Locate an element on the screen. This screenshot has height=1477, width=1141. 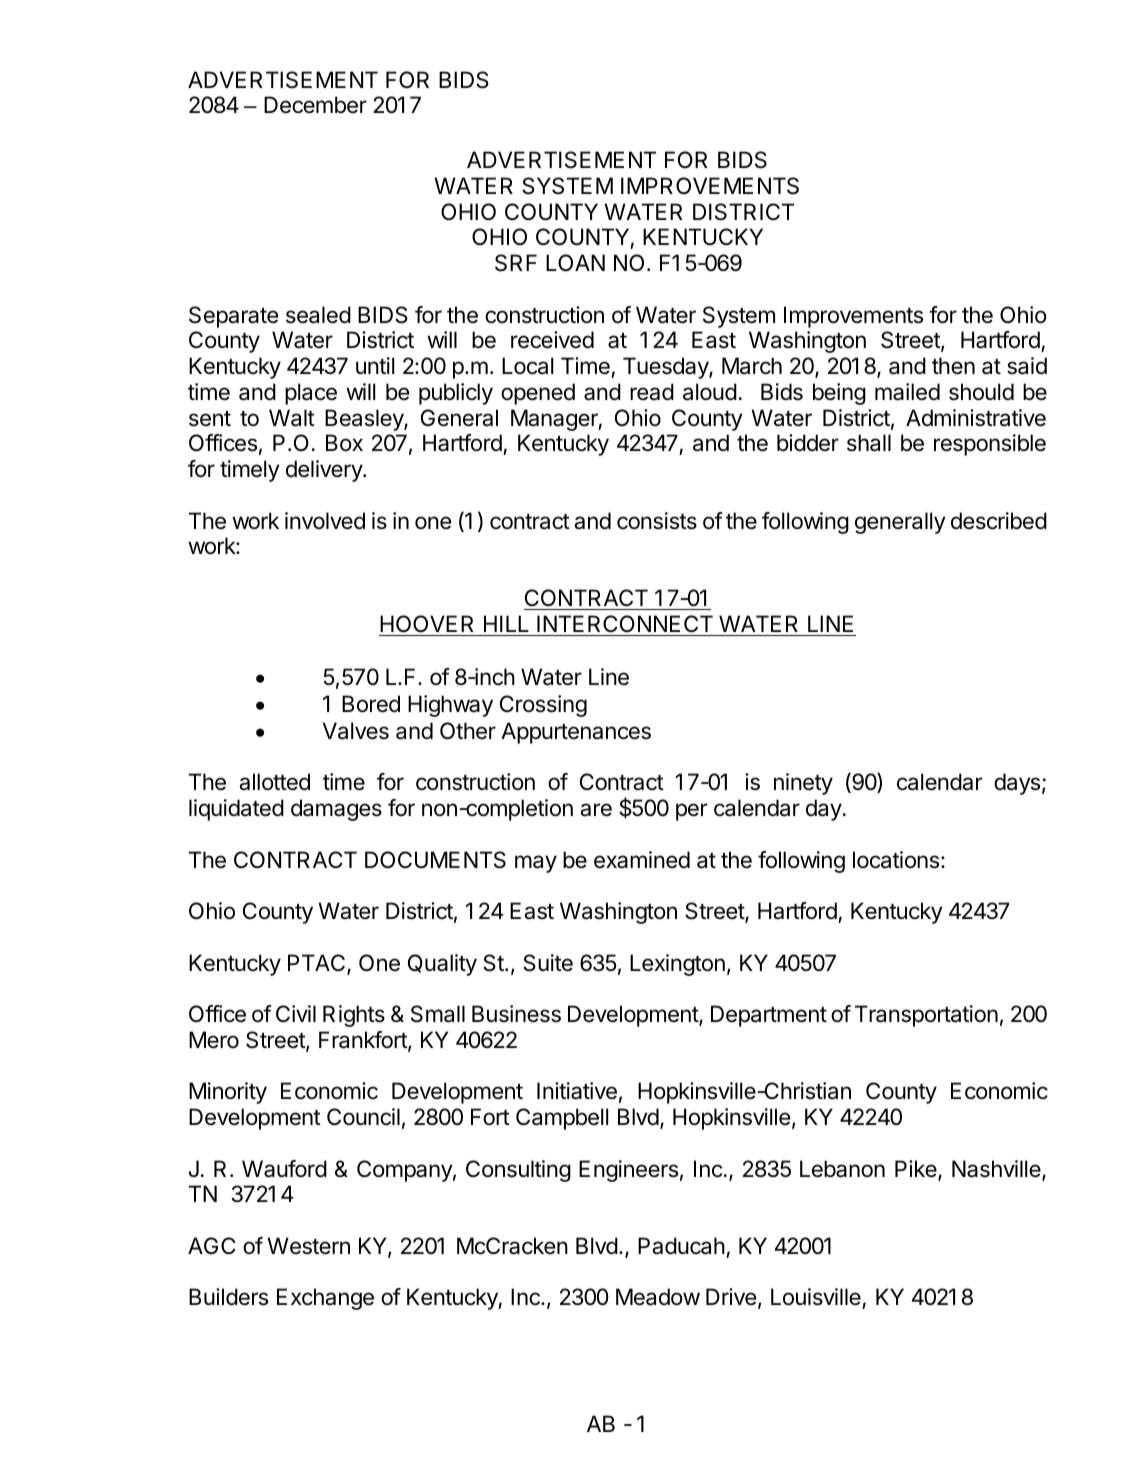
Louisville is located at coordinates (817, 1298).
